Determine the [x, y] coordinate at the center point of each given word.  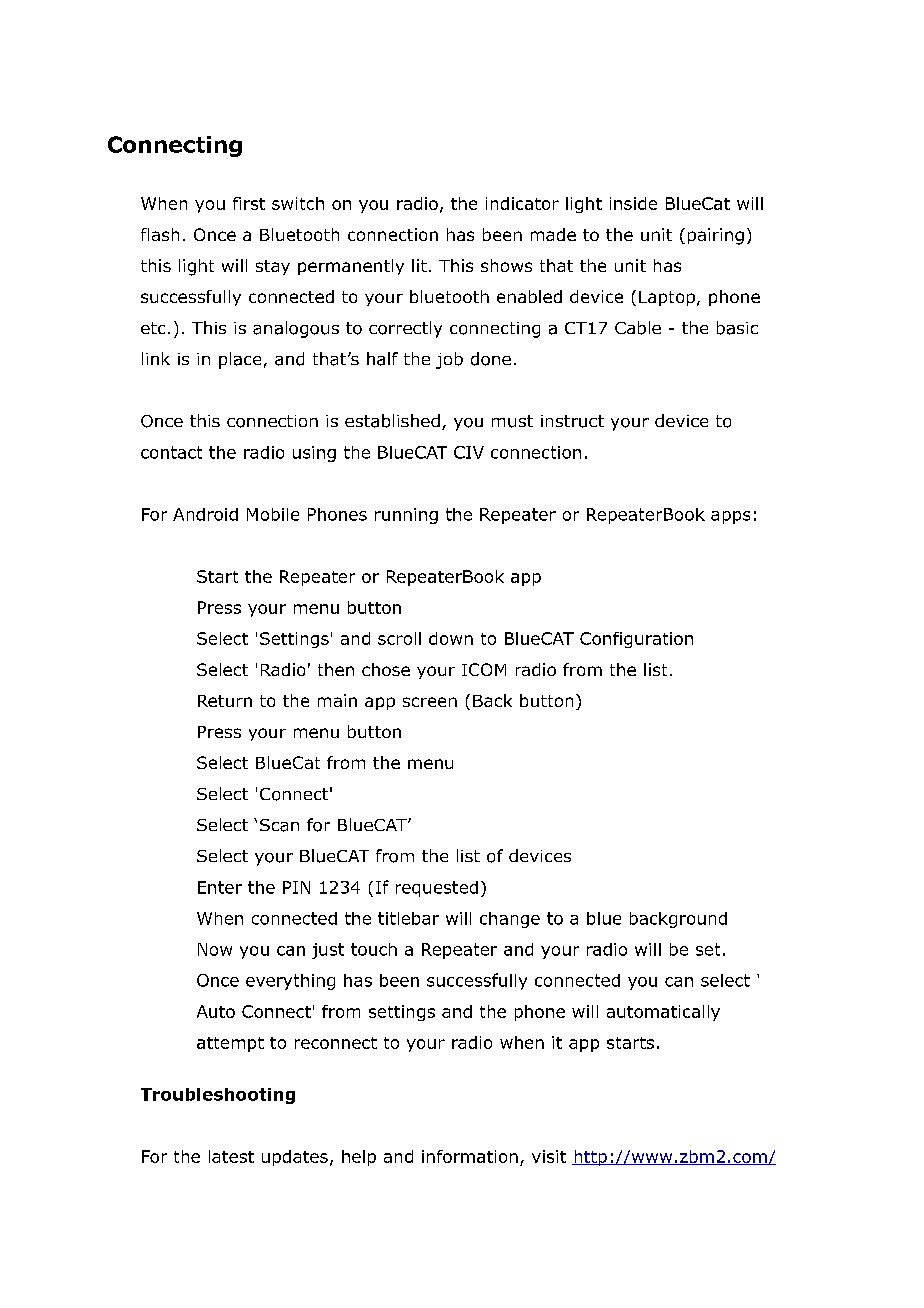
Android [205, 514]
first [249, 203]
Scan [279, 825]
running [406, 516]
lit [419, 265]
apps [730, 517]
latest [231, 1156]
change [510, 920]
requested [437, 889]
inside [633, 203]
